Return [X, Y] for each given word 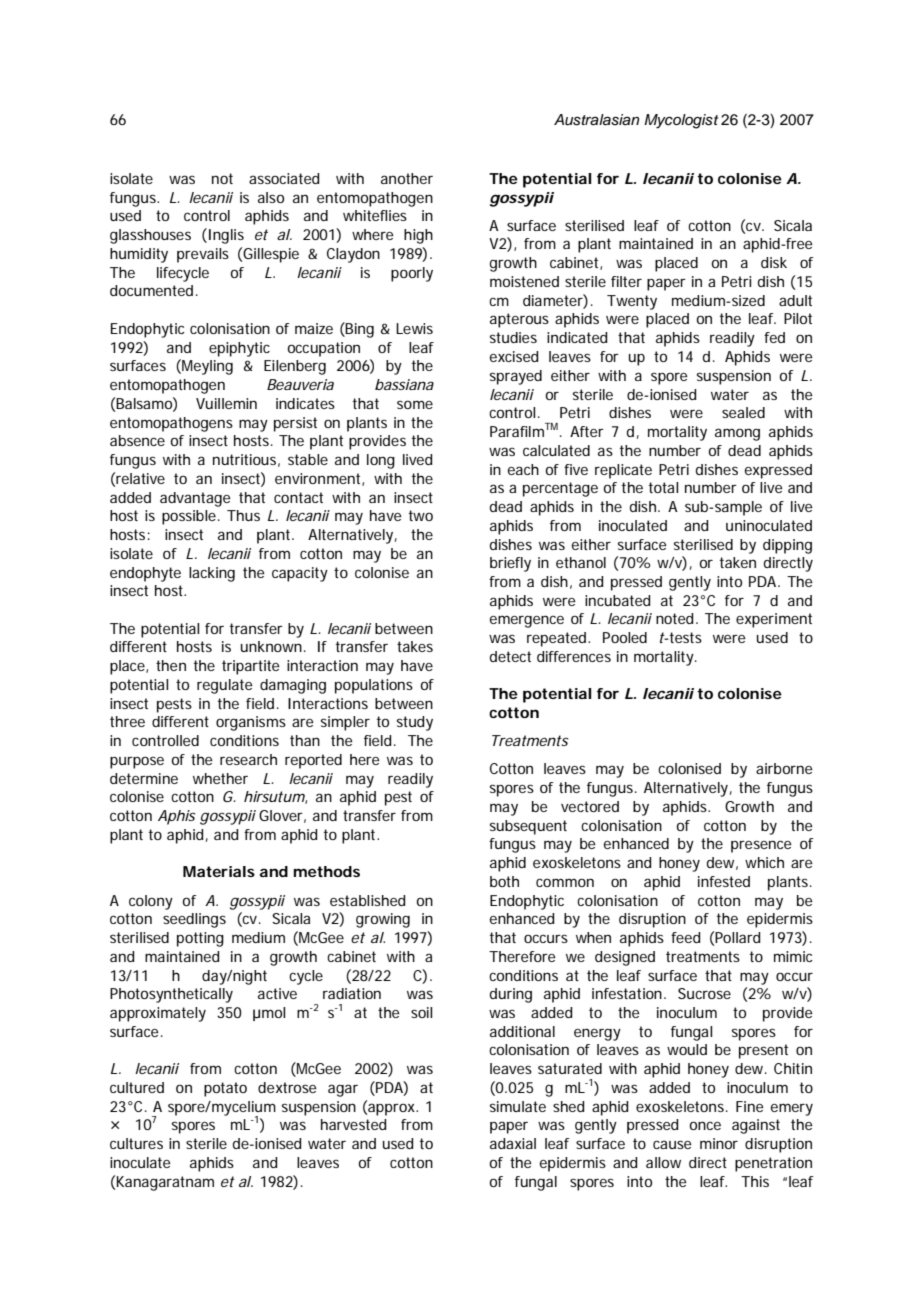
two [421, 515]
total [663, 487]
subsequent [528, 827]
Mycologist [681, 121]
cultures [136, 1143]
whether [220, 778]
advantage [195, 499]
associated [284, 178]
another [407, 178]
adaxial [513, 1143]
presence [761, 846]
